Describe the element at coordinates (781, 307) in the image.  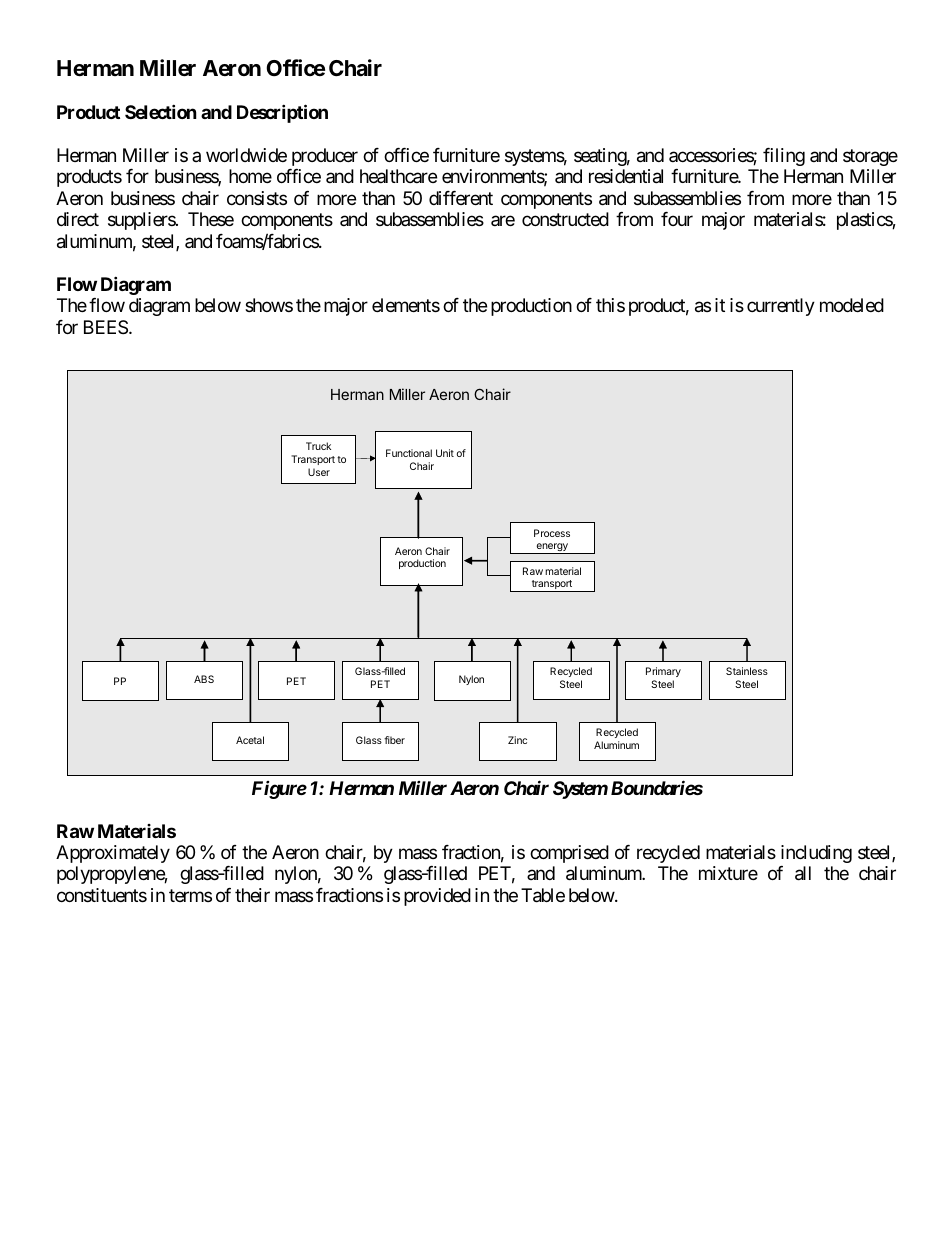
I see `currently` at that location.
